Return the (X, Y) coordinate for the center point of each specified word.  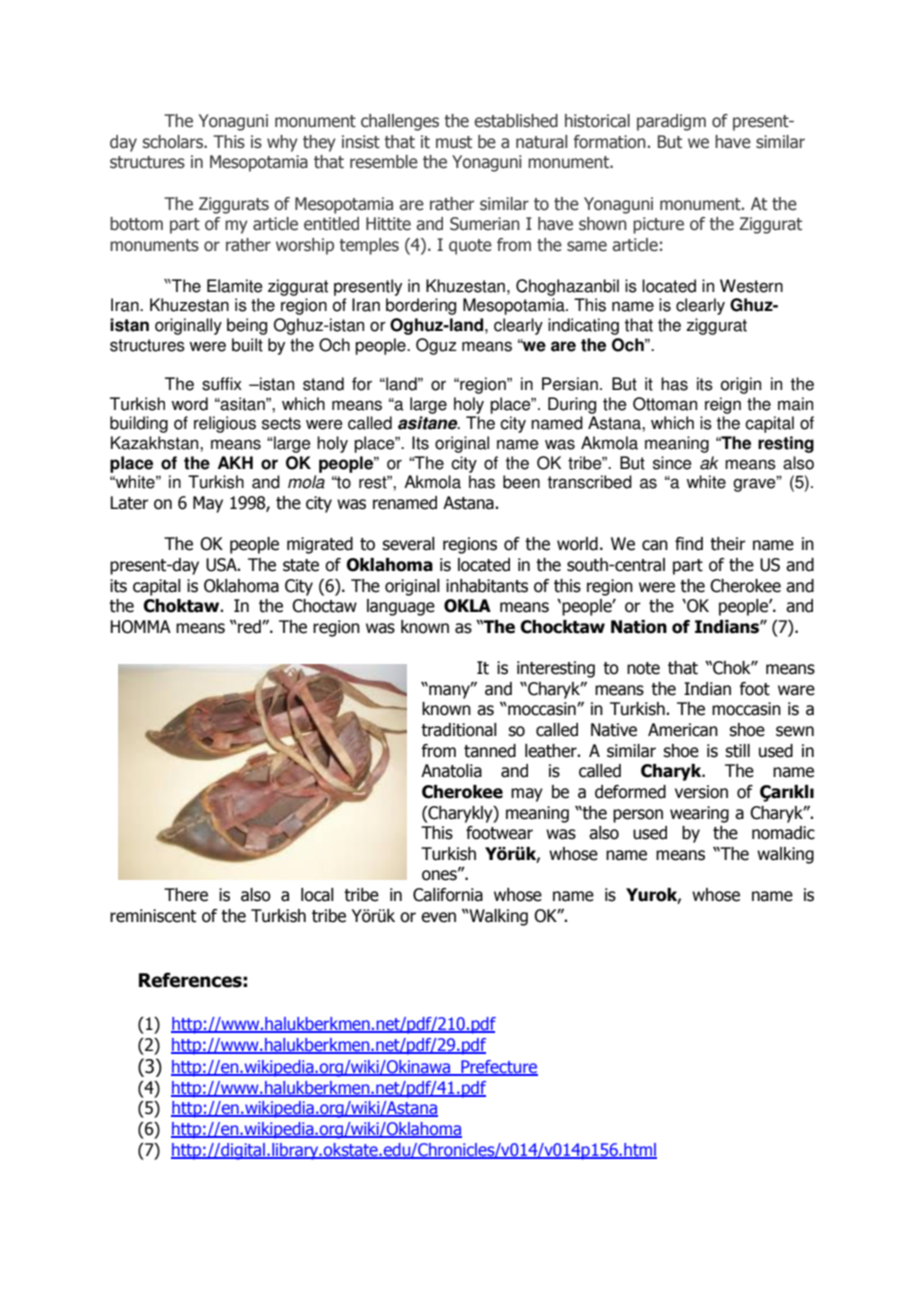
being (247, 326)
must (454, 142)
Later (129, 503)
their (728, 544)
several (408, 544)
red (249, 627)
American (683, 730)
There (186, 895)
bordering (421, 306)
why (282, 143)
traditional (459, 730)
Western (751, 286)
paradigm (671, 122)
